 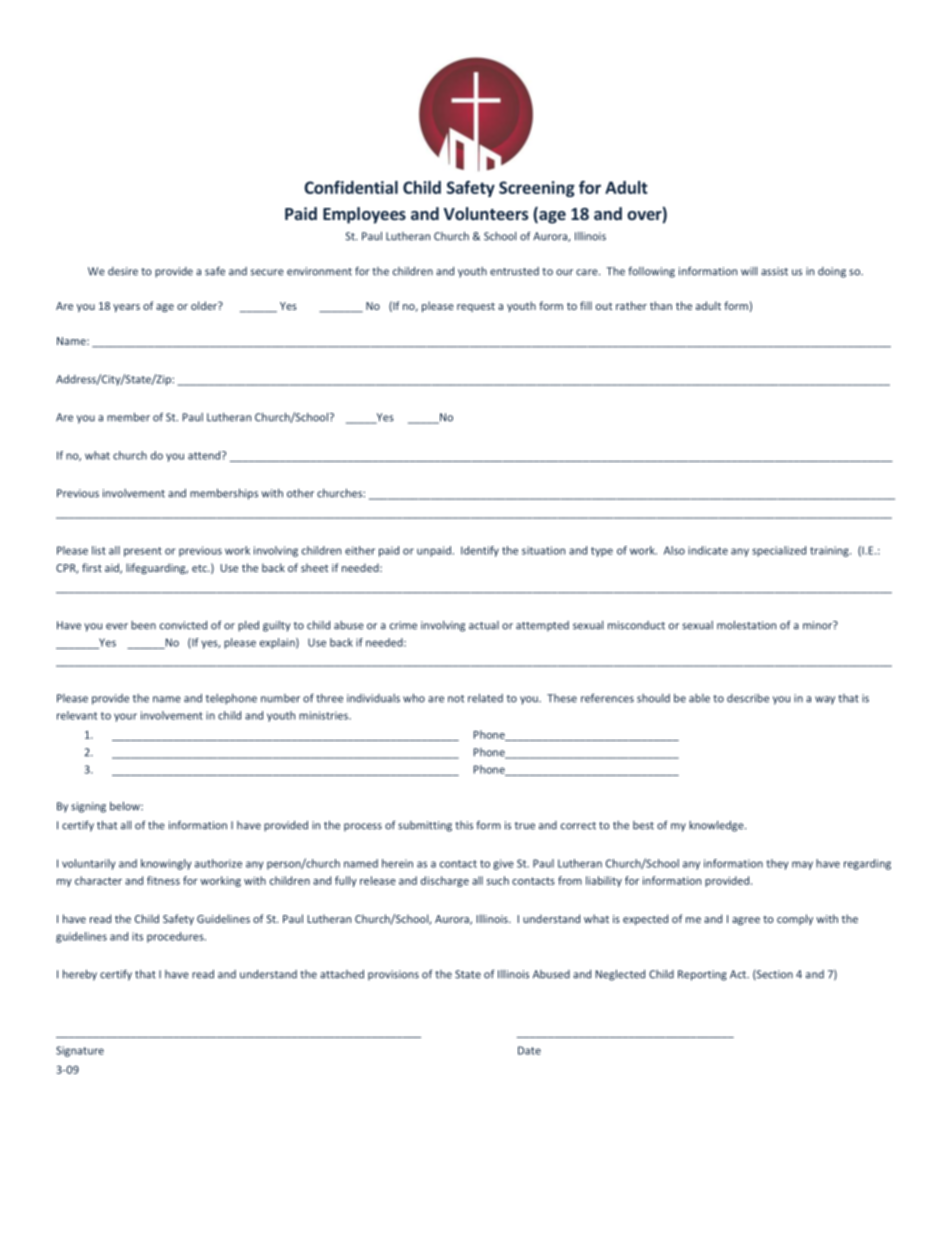 I want to click on attend, so click(x=205, y=455).
